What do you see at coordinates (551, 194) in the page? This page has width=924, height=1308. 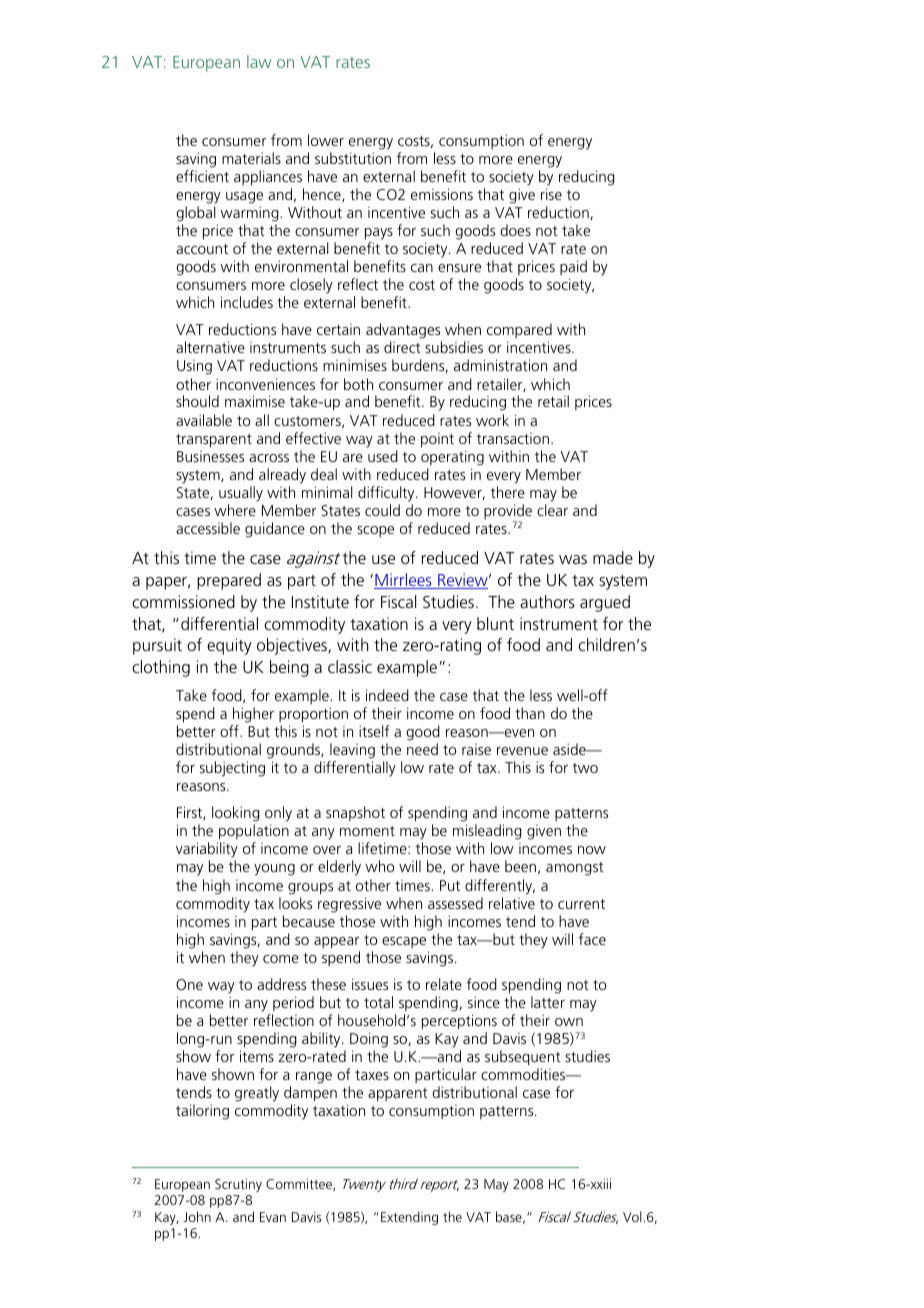 I see `rise` at bounding box center [551, 194].
